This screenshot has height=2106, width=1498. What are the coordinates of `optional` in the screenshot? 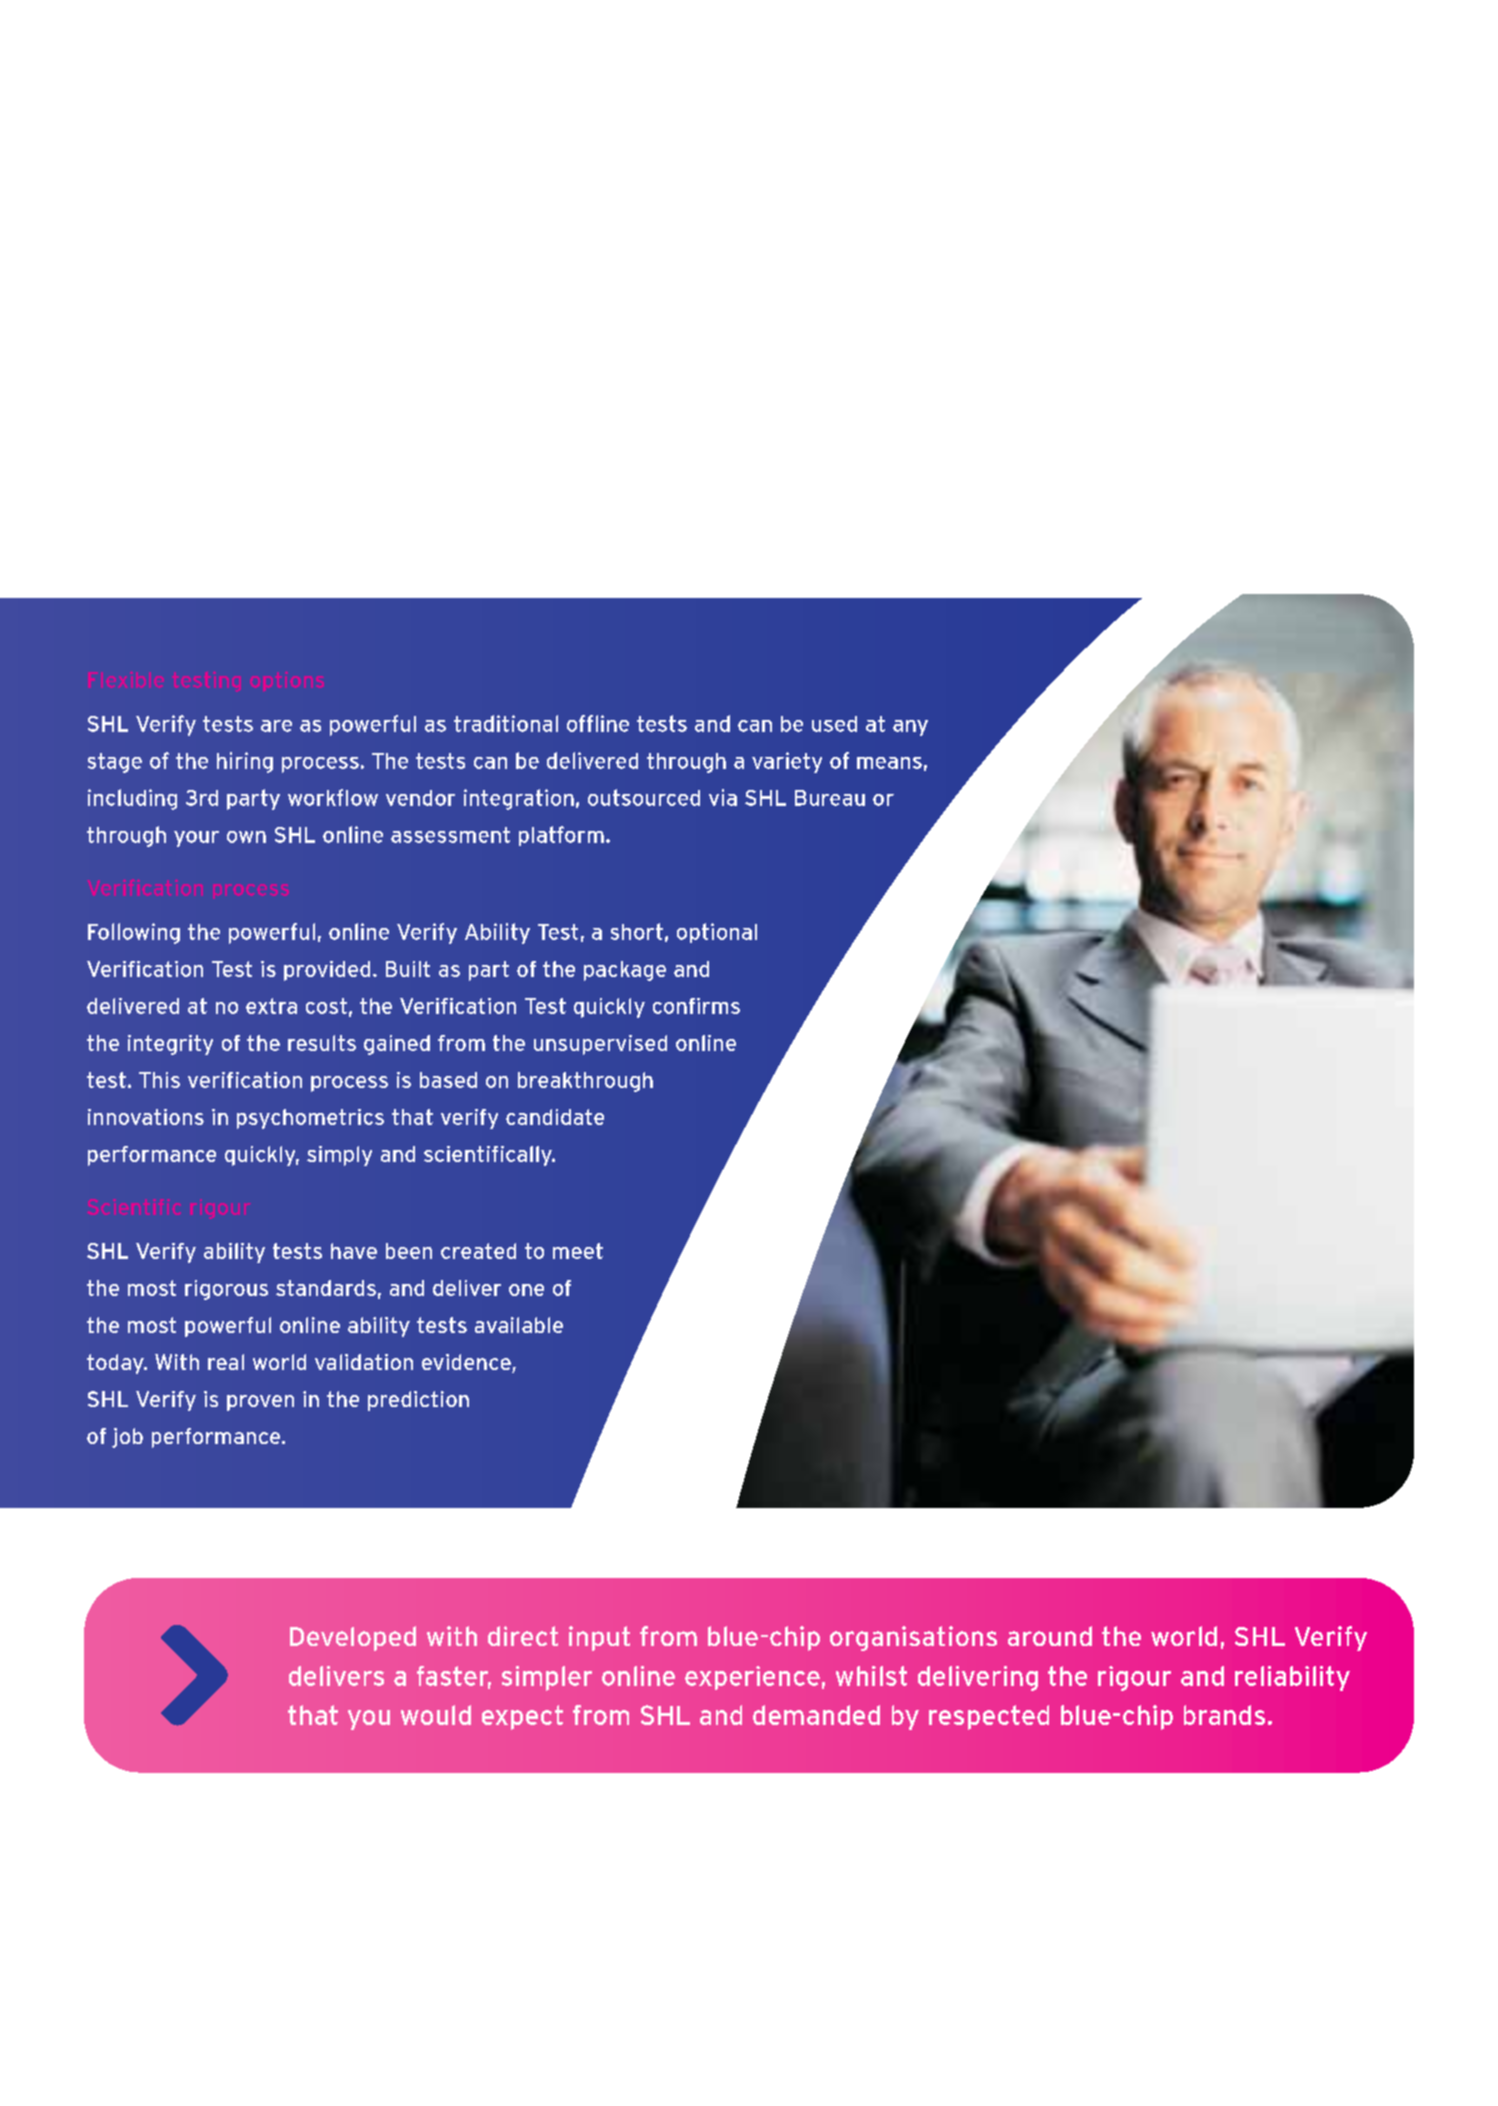 It's located at (717, 933).
